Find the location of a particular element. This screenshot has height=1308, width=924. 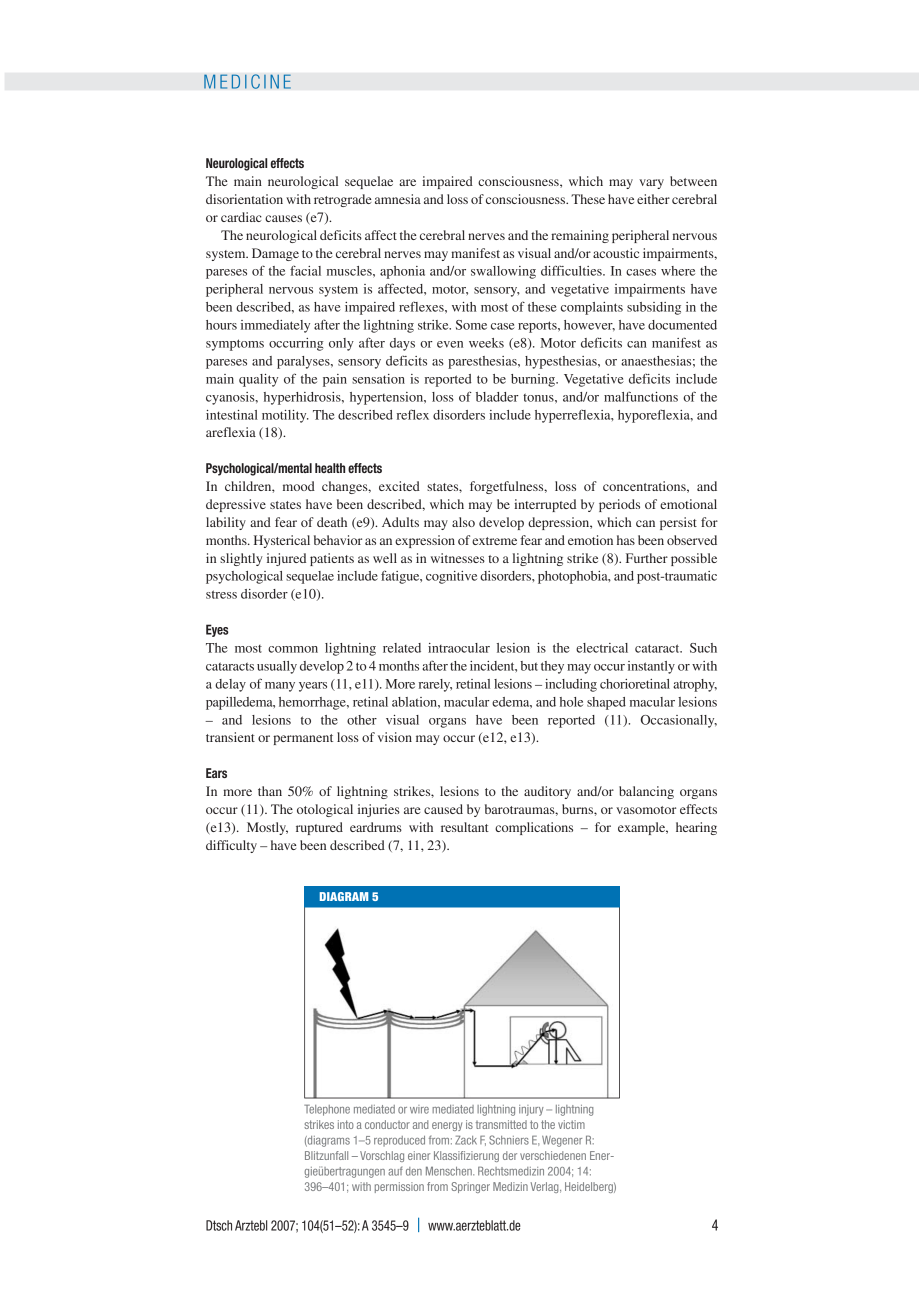

intraocular is located at coordinates (459, 648).
